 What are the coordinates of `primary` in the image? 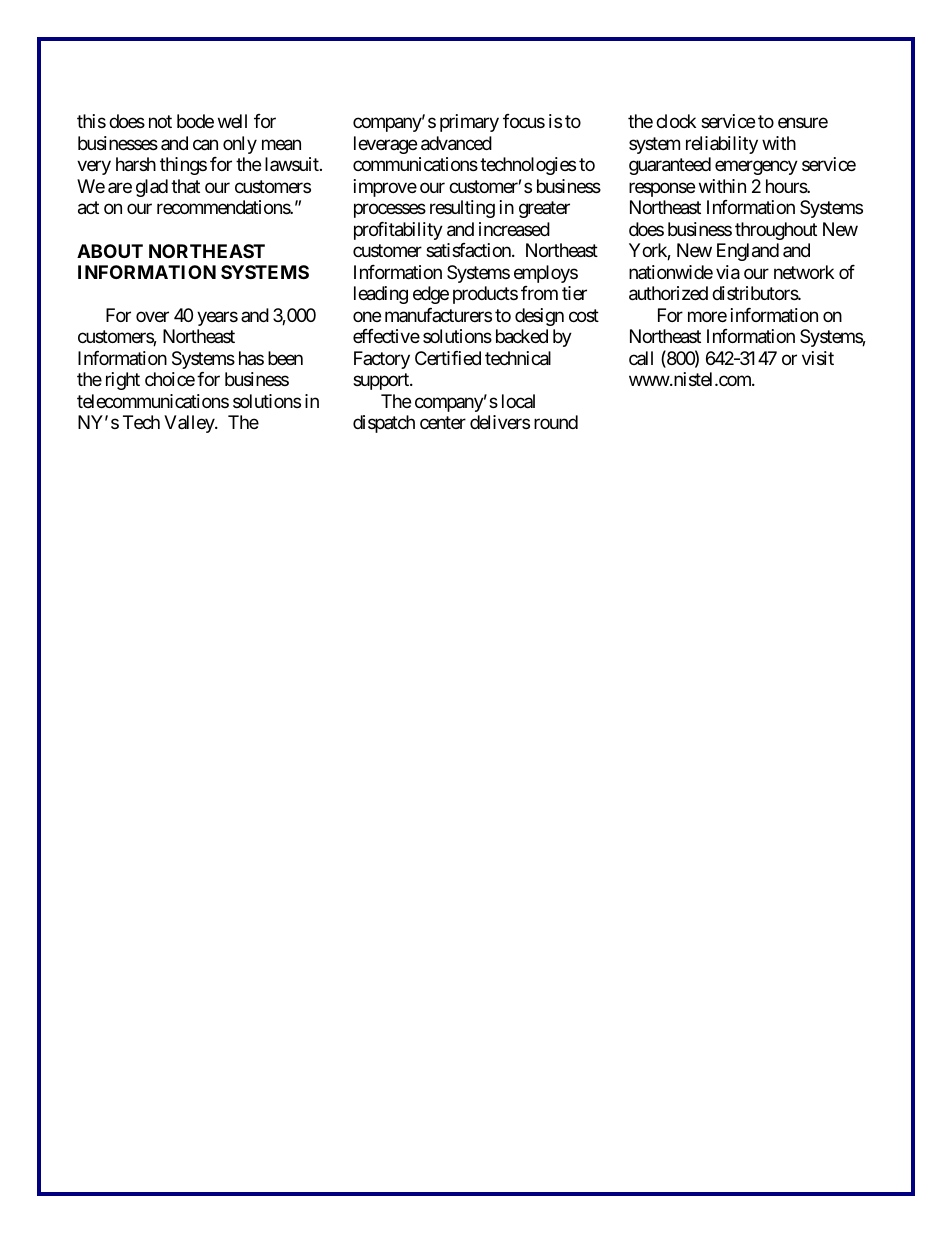 It's located at (469, 123).
